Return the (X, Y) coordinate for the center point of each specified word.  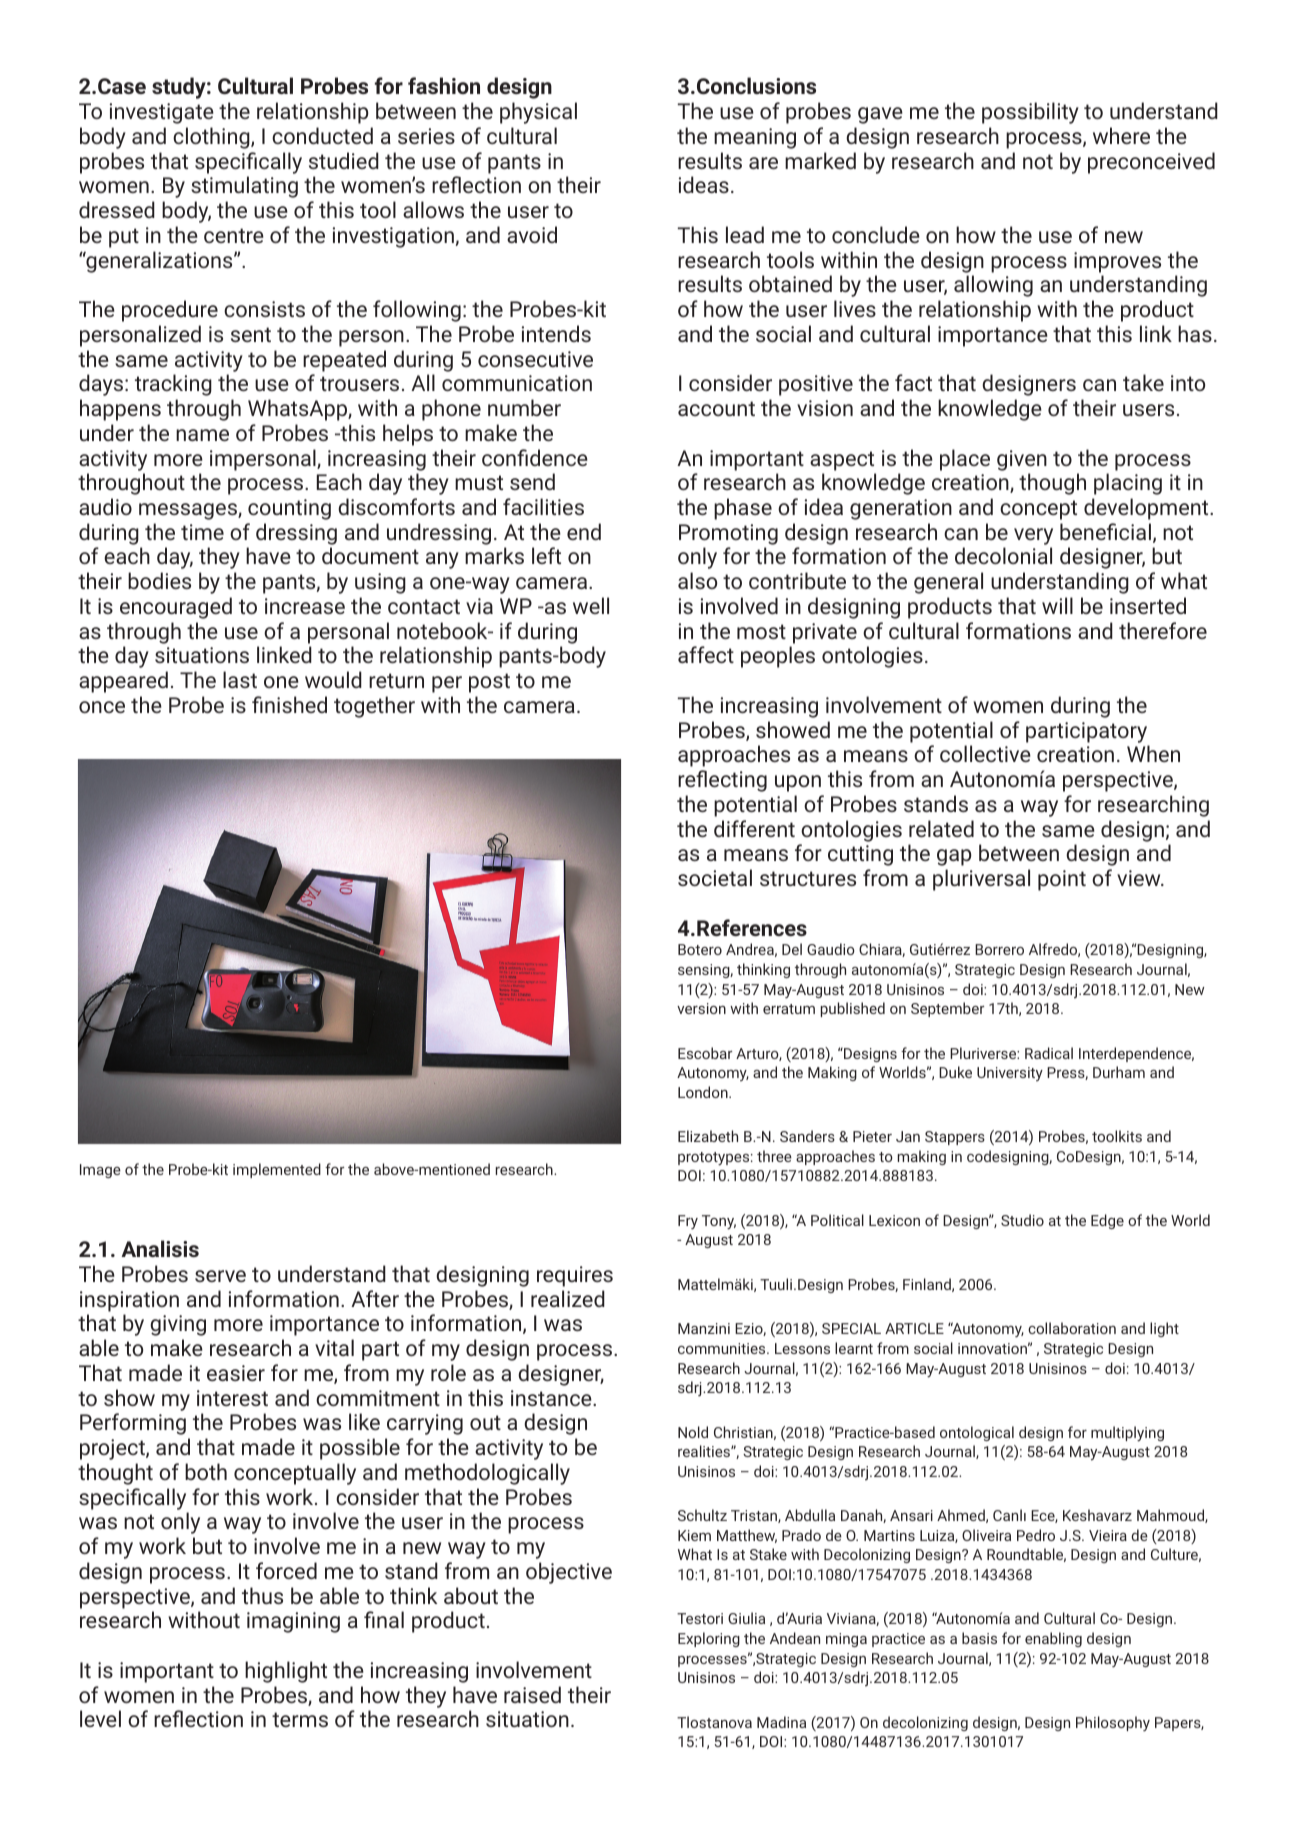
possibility (1030, 113)
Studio (1022, 1220)
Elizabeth (708, 1136)
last (240, 679)
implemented (277, 1170)
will (1057, 605)
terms (300, 1719)
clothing (212, 138)
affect (706, 654)
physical (538, 113)
